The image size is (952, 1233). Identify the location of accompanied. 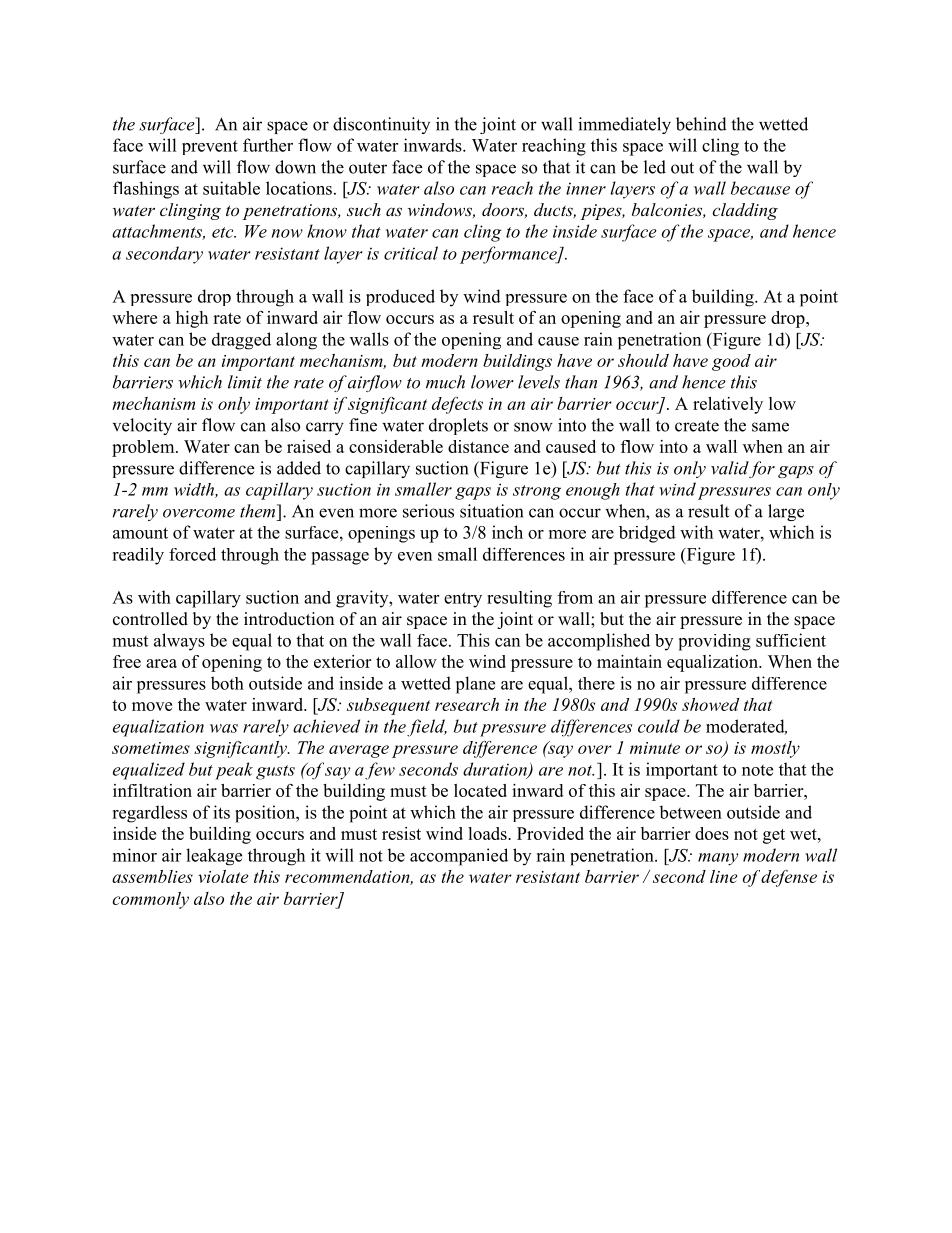
(459, 857).
